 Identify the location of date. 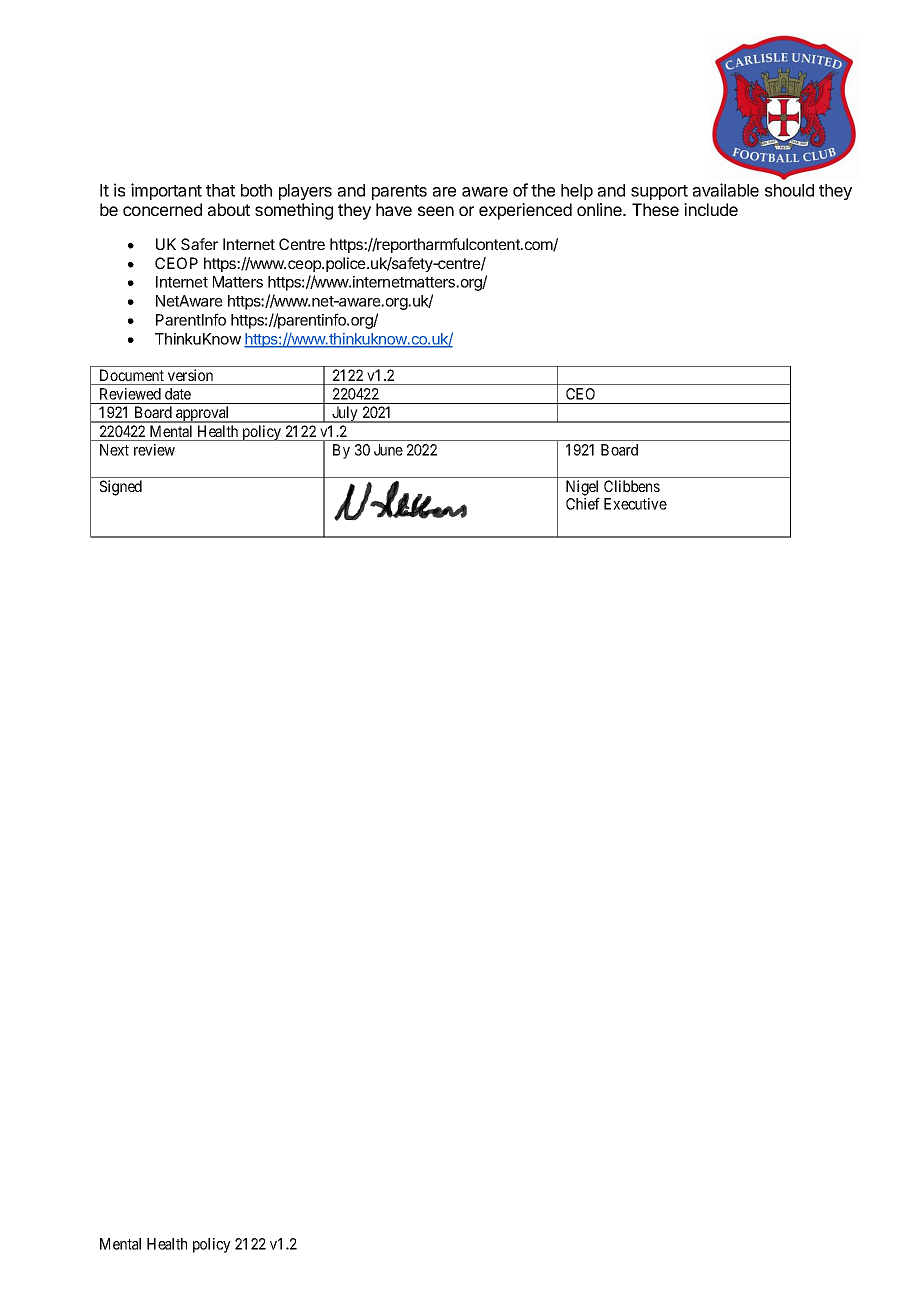
(178, 394).
